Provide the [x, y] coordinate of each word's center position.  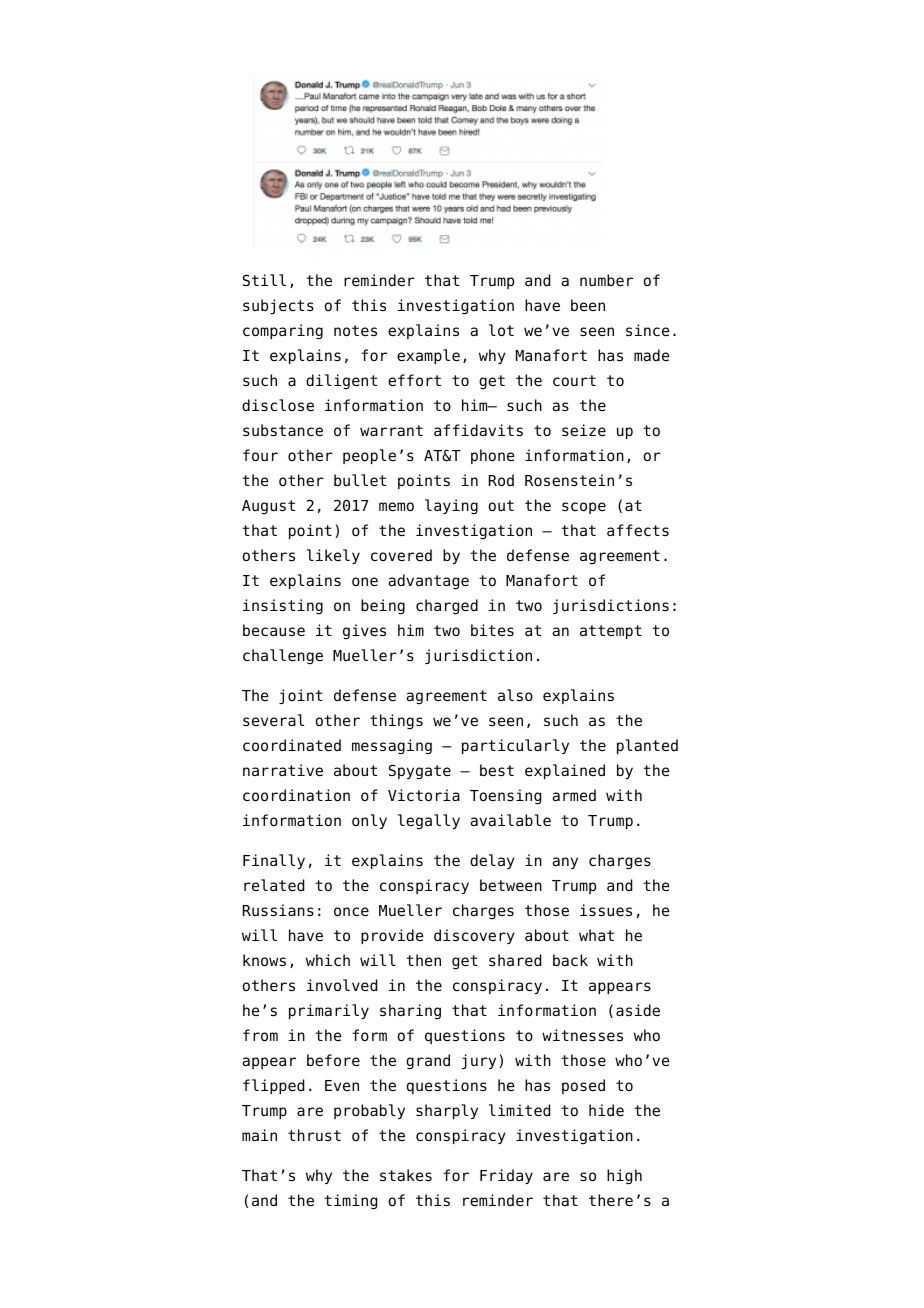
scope [584, 508]
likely [333, 556]
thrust [314, 1135]
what [596, 935]
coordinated [292, 745]
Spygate [420, 772]
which [328, 960]
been [588, 305]
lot [501, 330]
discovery [474, 936]
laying [451, 507]
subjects [278, 306]
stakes [406, 1175]
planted [647, 746]
